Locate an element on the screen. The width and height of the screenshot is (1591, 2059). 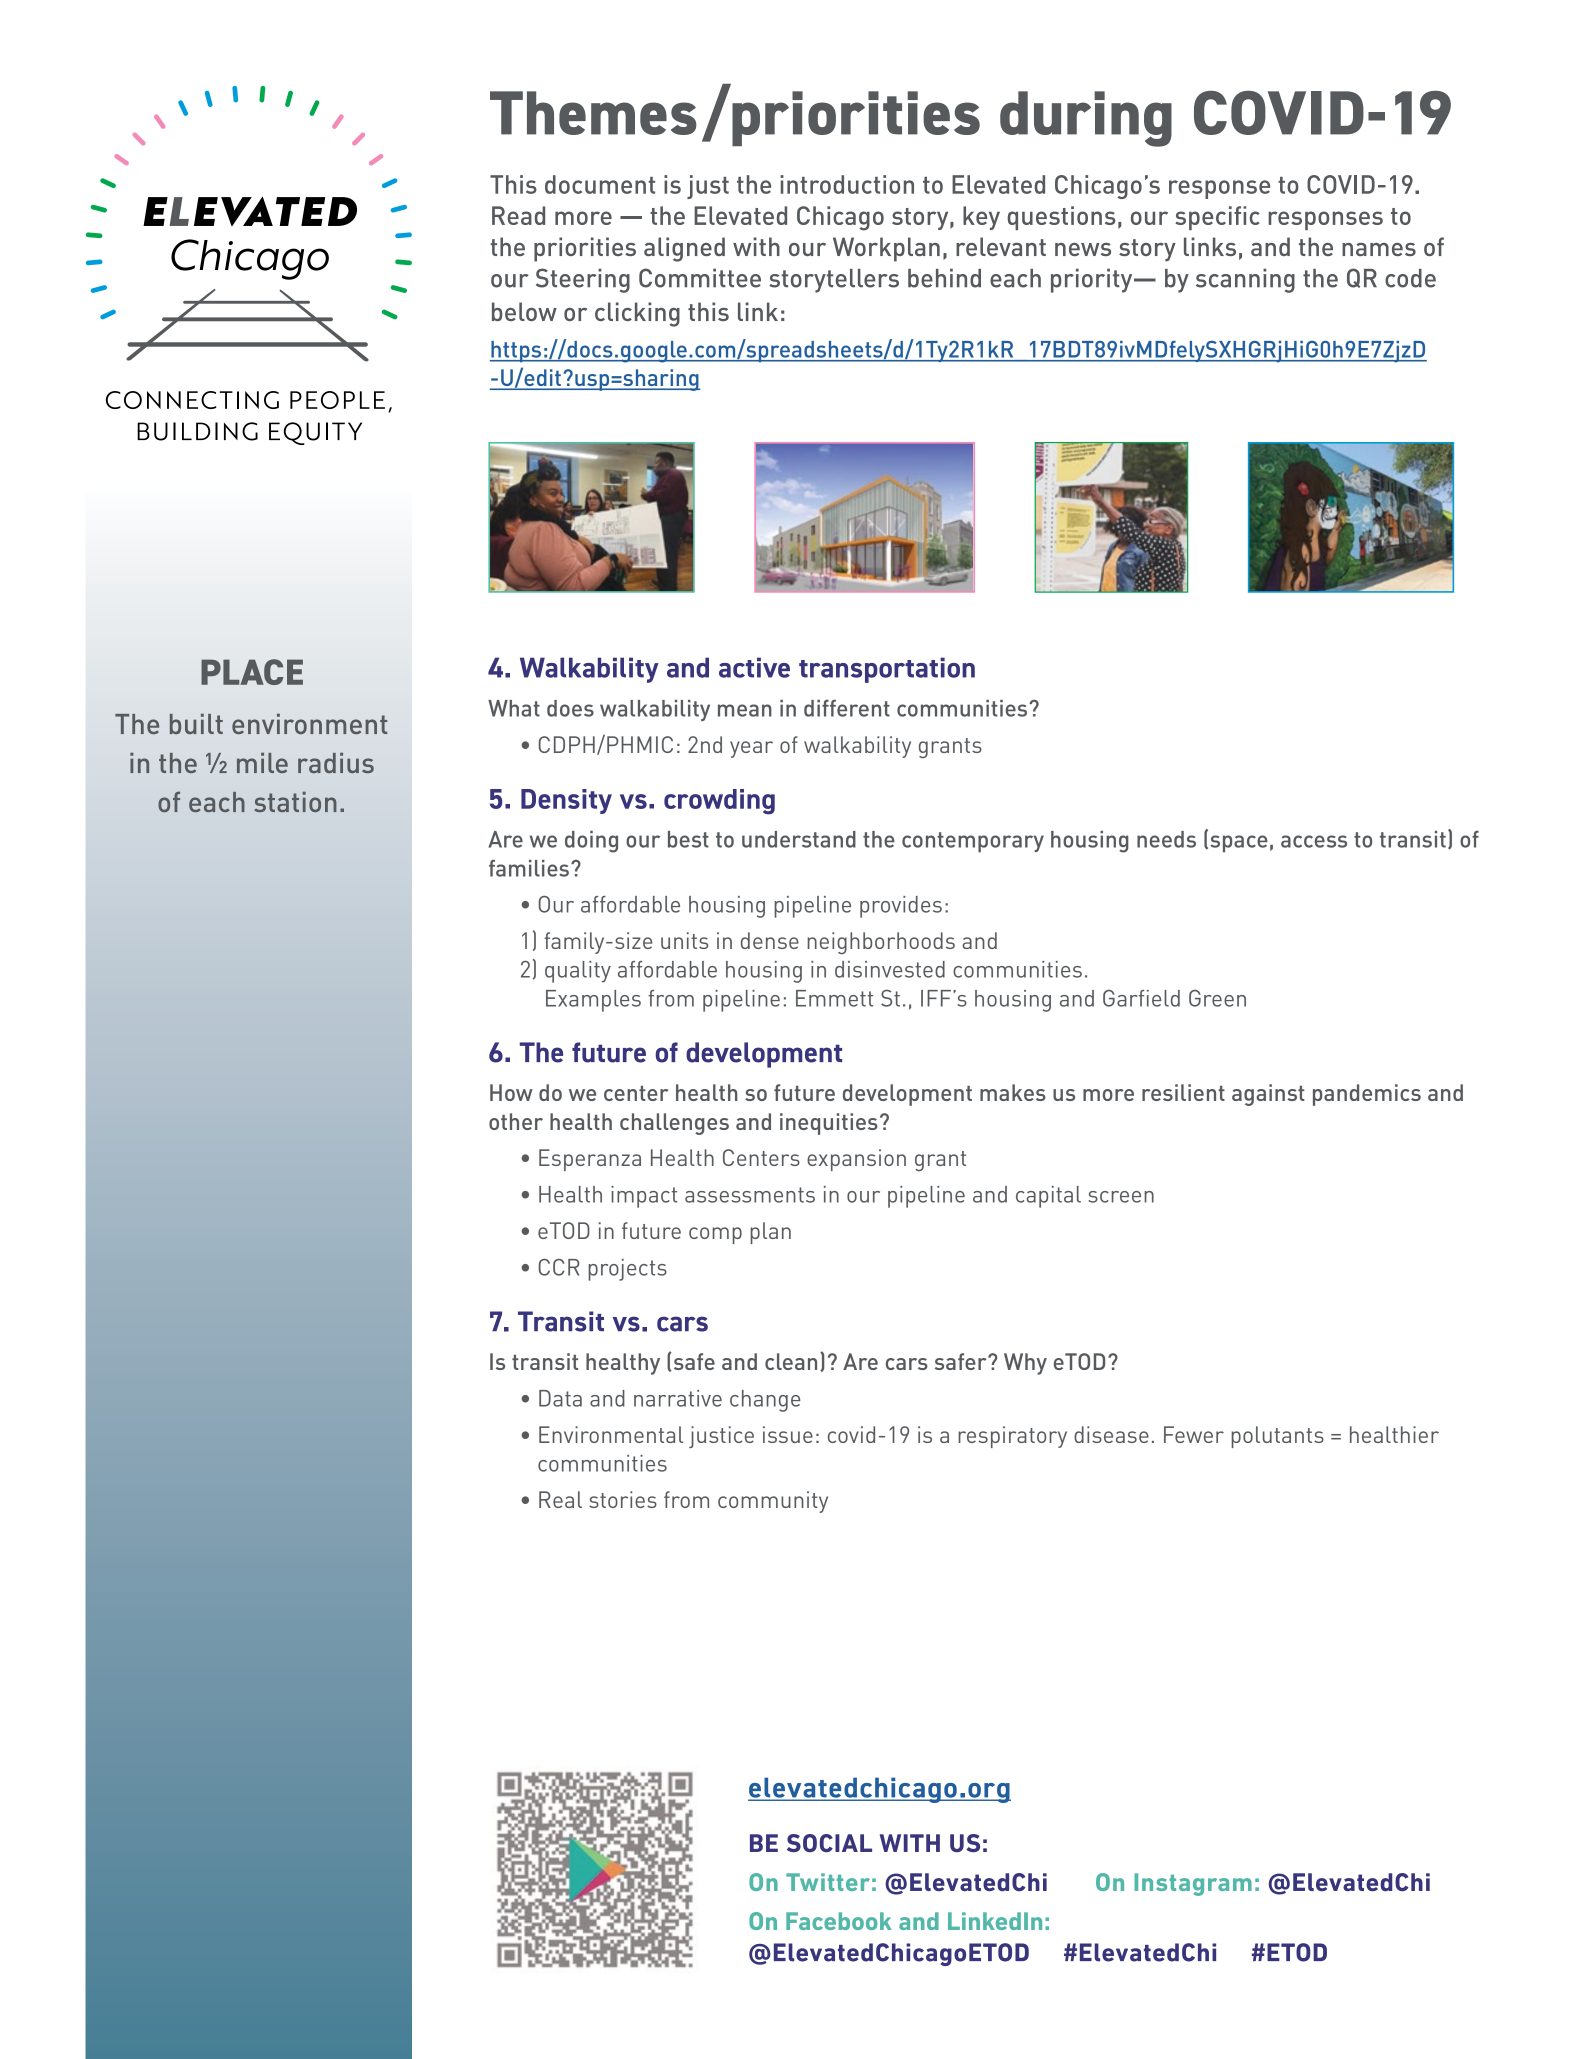
Emmett is located at coordinates (834, 998).
